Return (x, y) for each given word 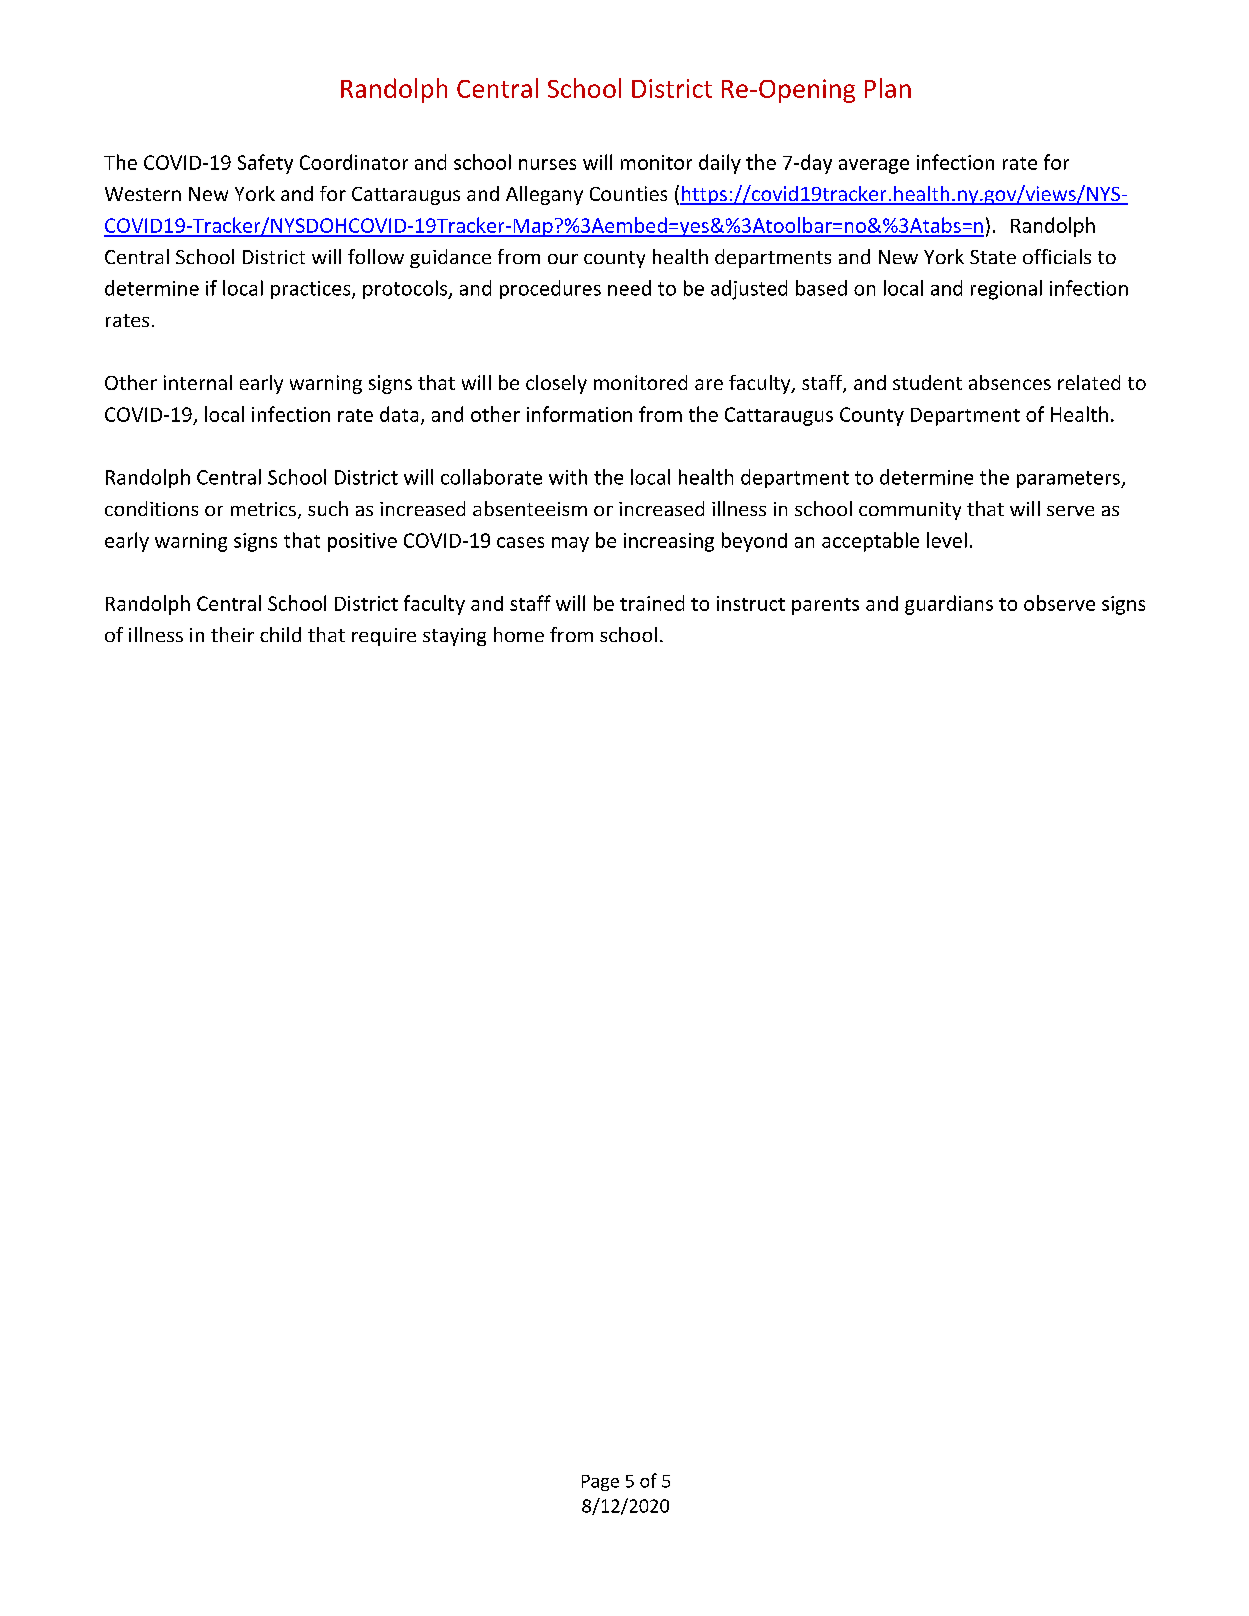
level (947, 540)
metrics (263, 509)
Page (600, 1483)
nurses (547, 164)
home (519, 634)
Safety (265, 164)
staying (454, 637)
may (570, 544)
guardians (949, 605)
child (280, 634)
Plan (888, 88)
